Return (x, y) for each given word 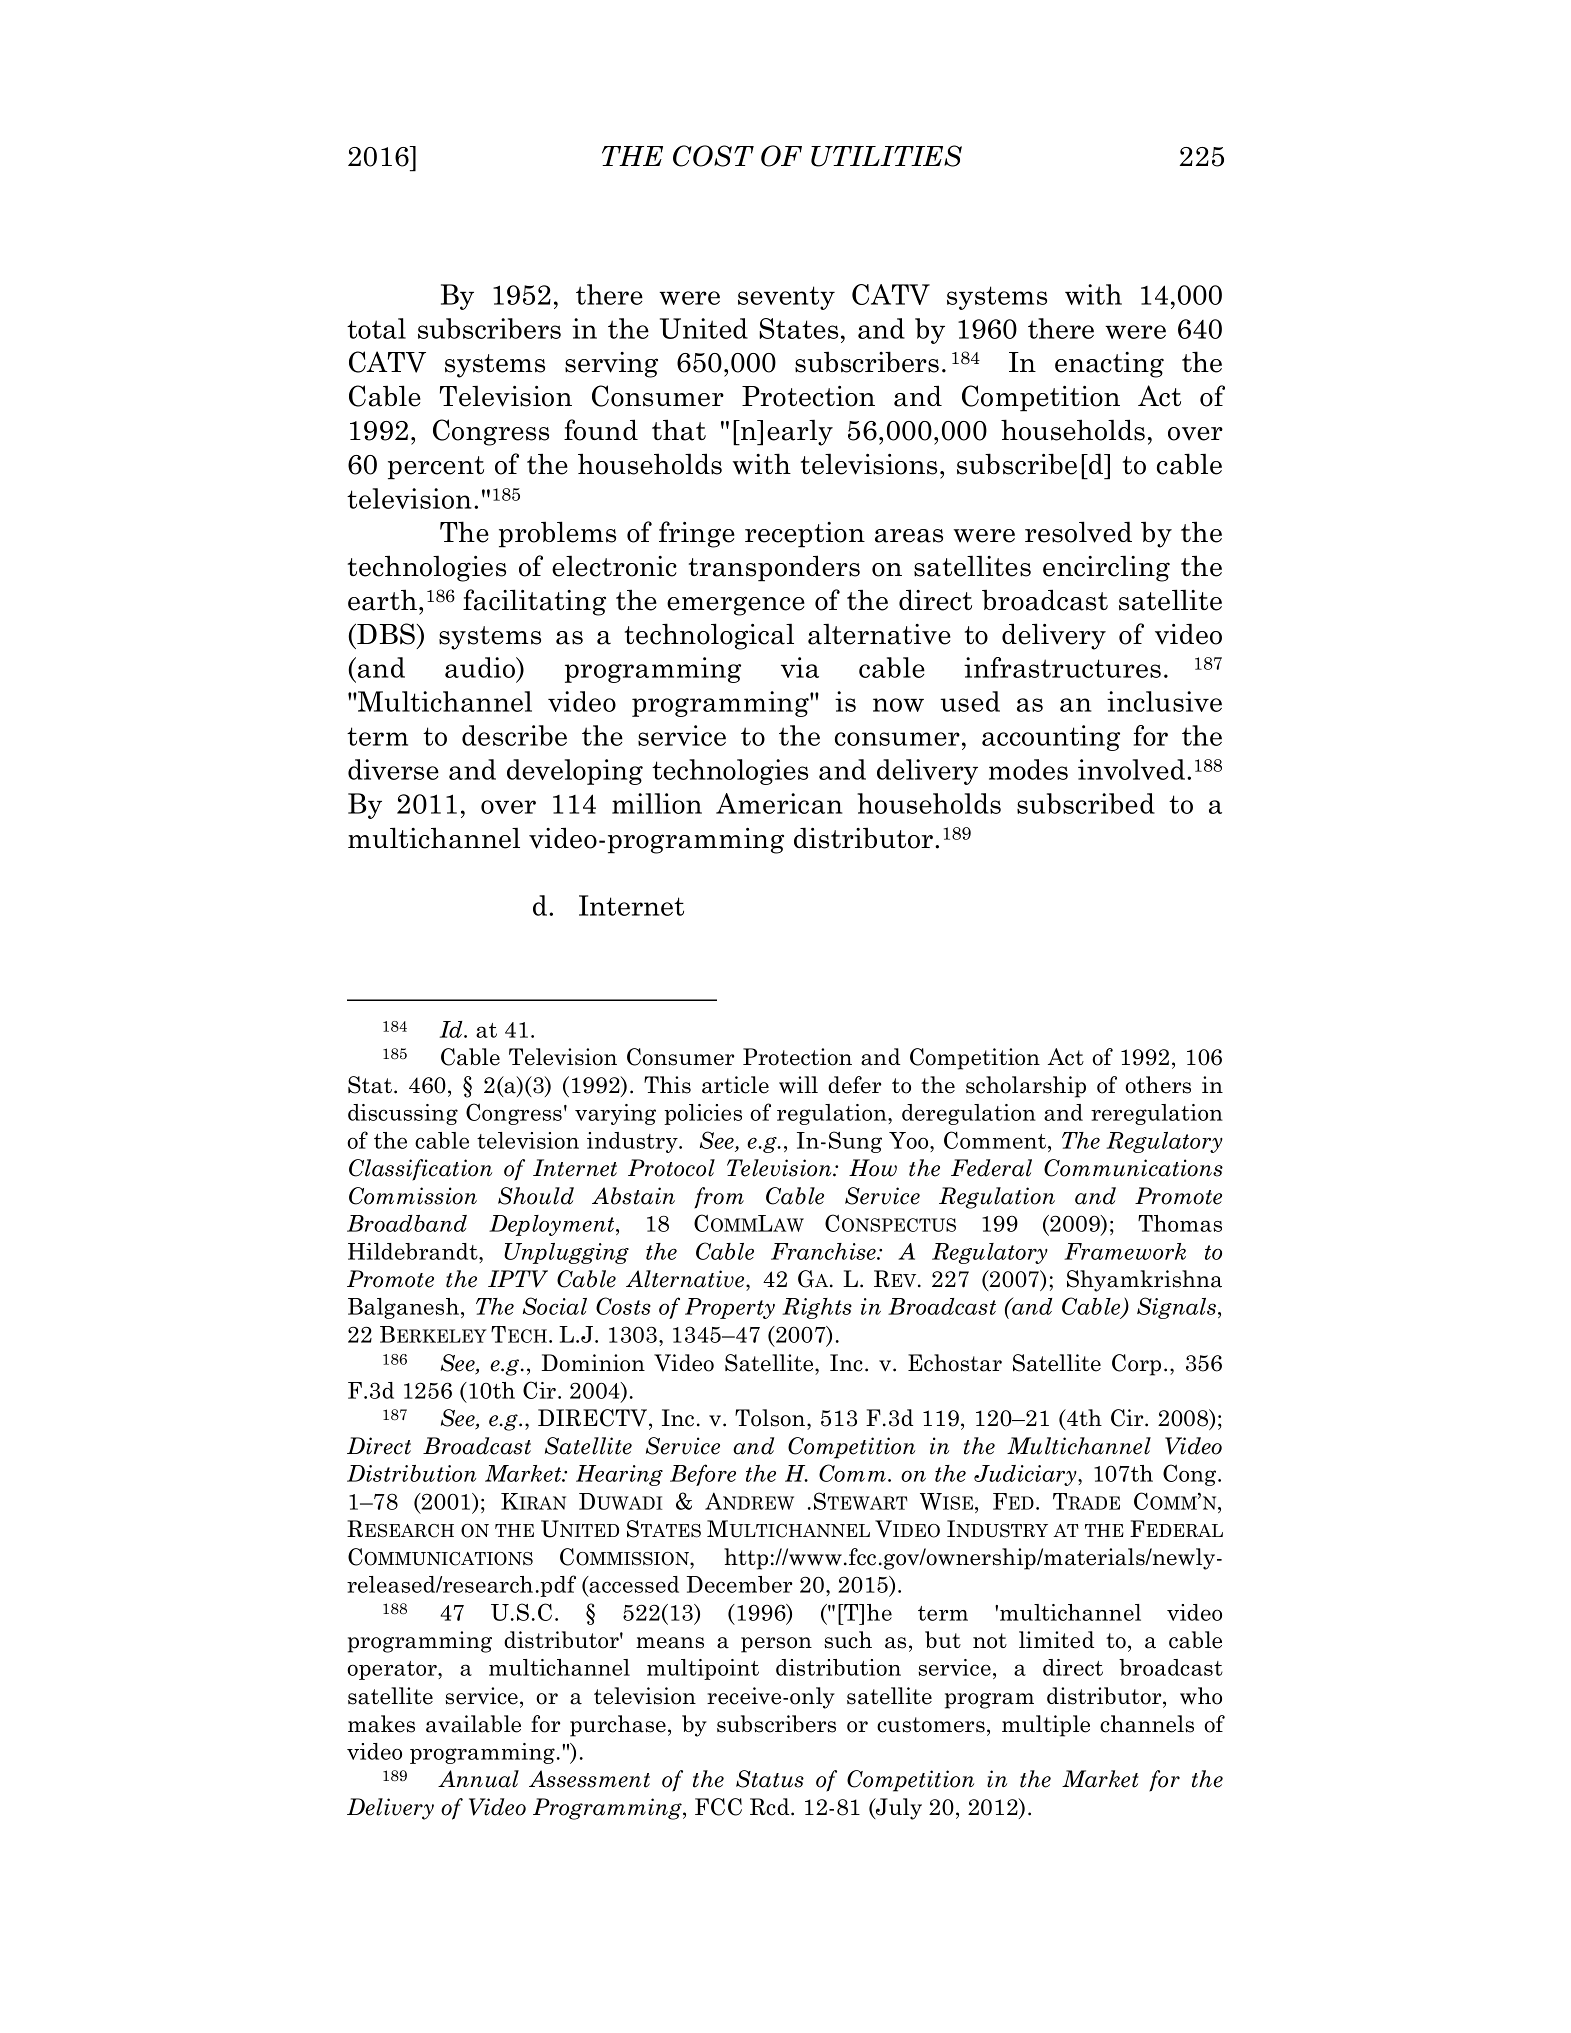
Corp (1136, 1365)
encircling (1106, 568)
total (376, 328)
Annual (478, 1779)
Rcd (771, 1807)
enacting (1109, 365)
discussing (403, 1114)
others (1158, 1085)
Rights (817, 1308)
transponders (774, 568)
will (798, 1085)
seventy (786, 298)
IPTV (518, 1279)
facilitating (534, 602)
